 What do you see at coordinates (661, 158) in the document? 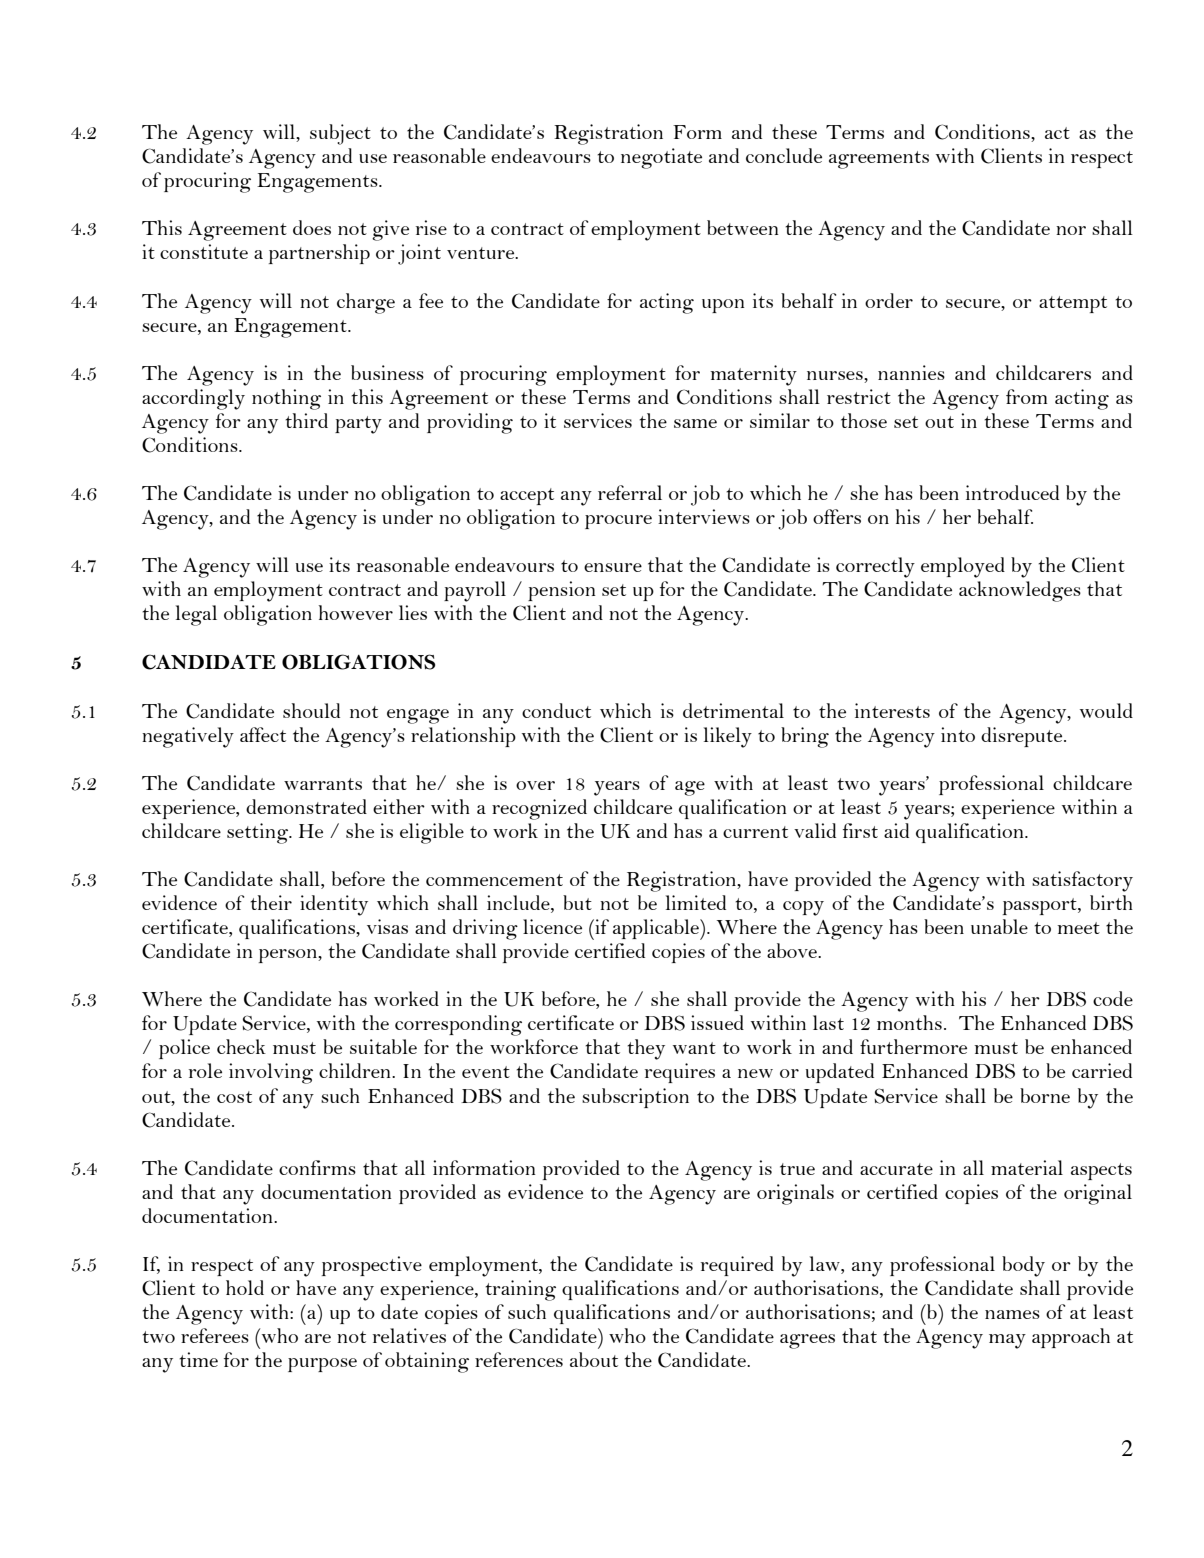
I see `negotiate` at bounding box center [661, 158].
